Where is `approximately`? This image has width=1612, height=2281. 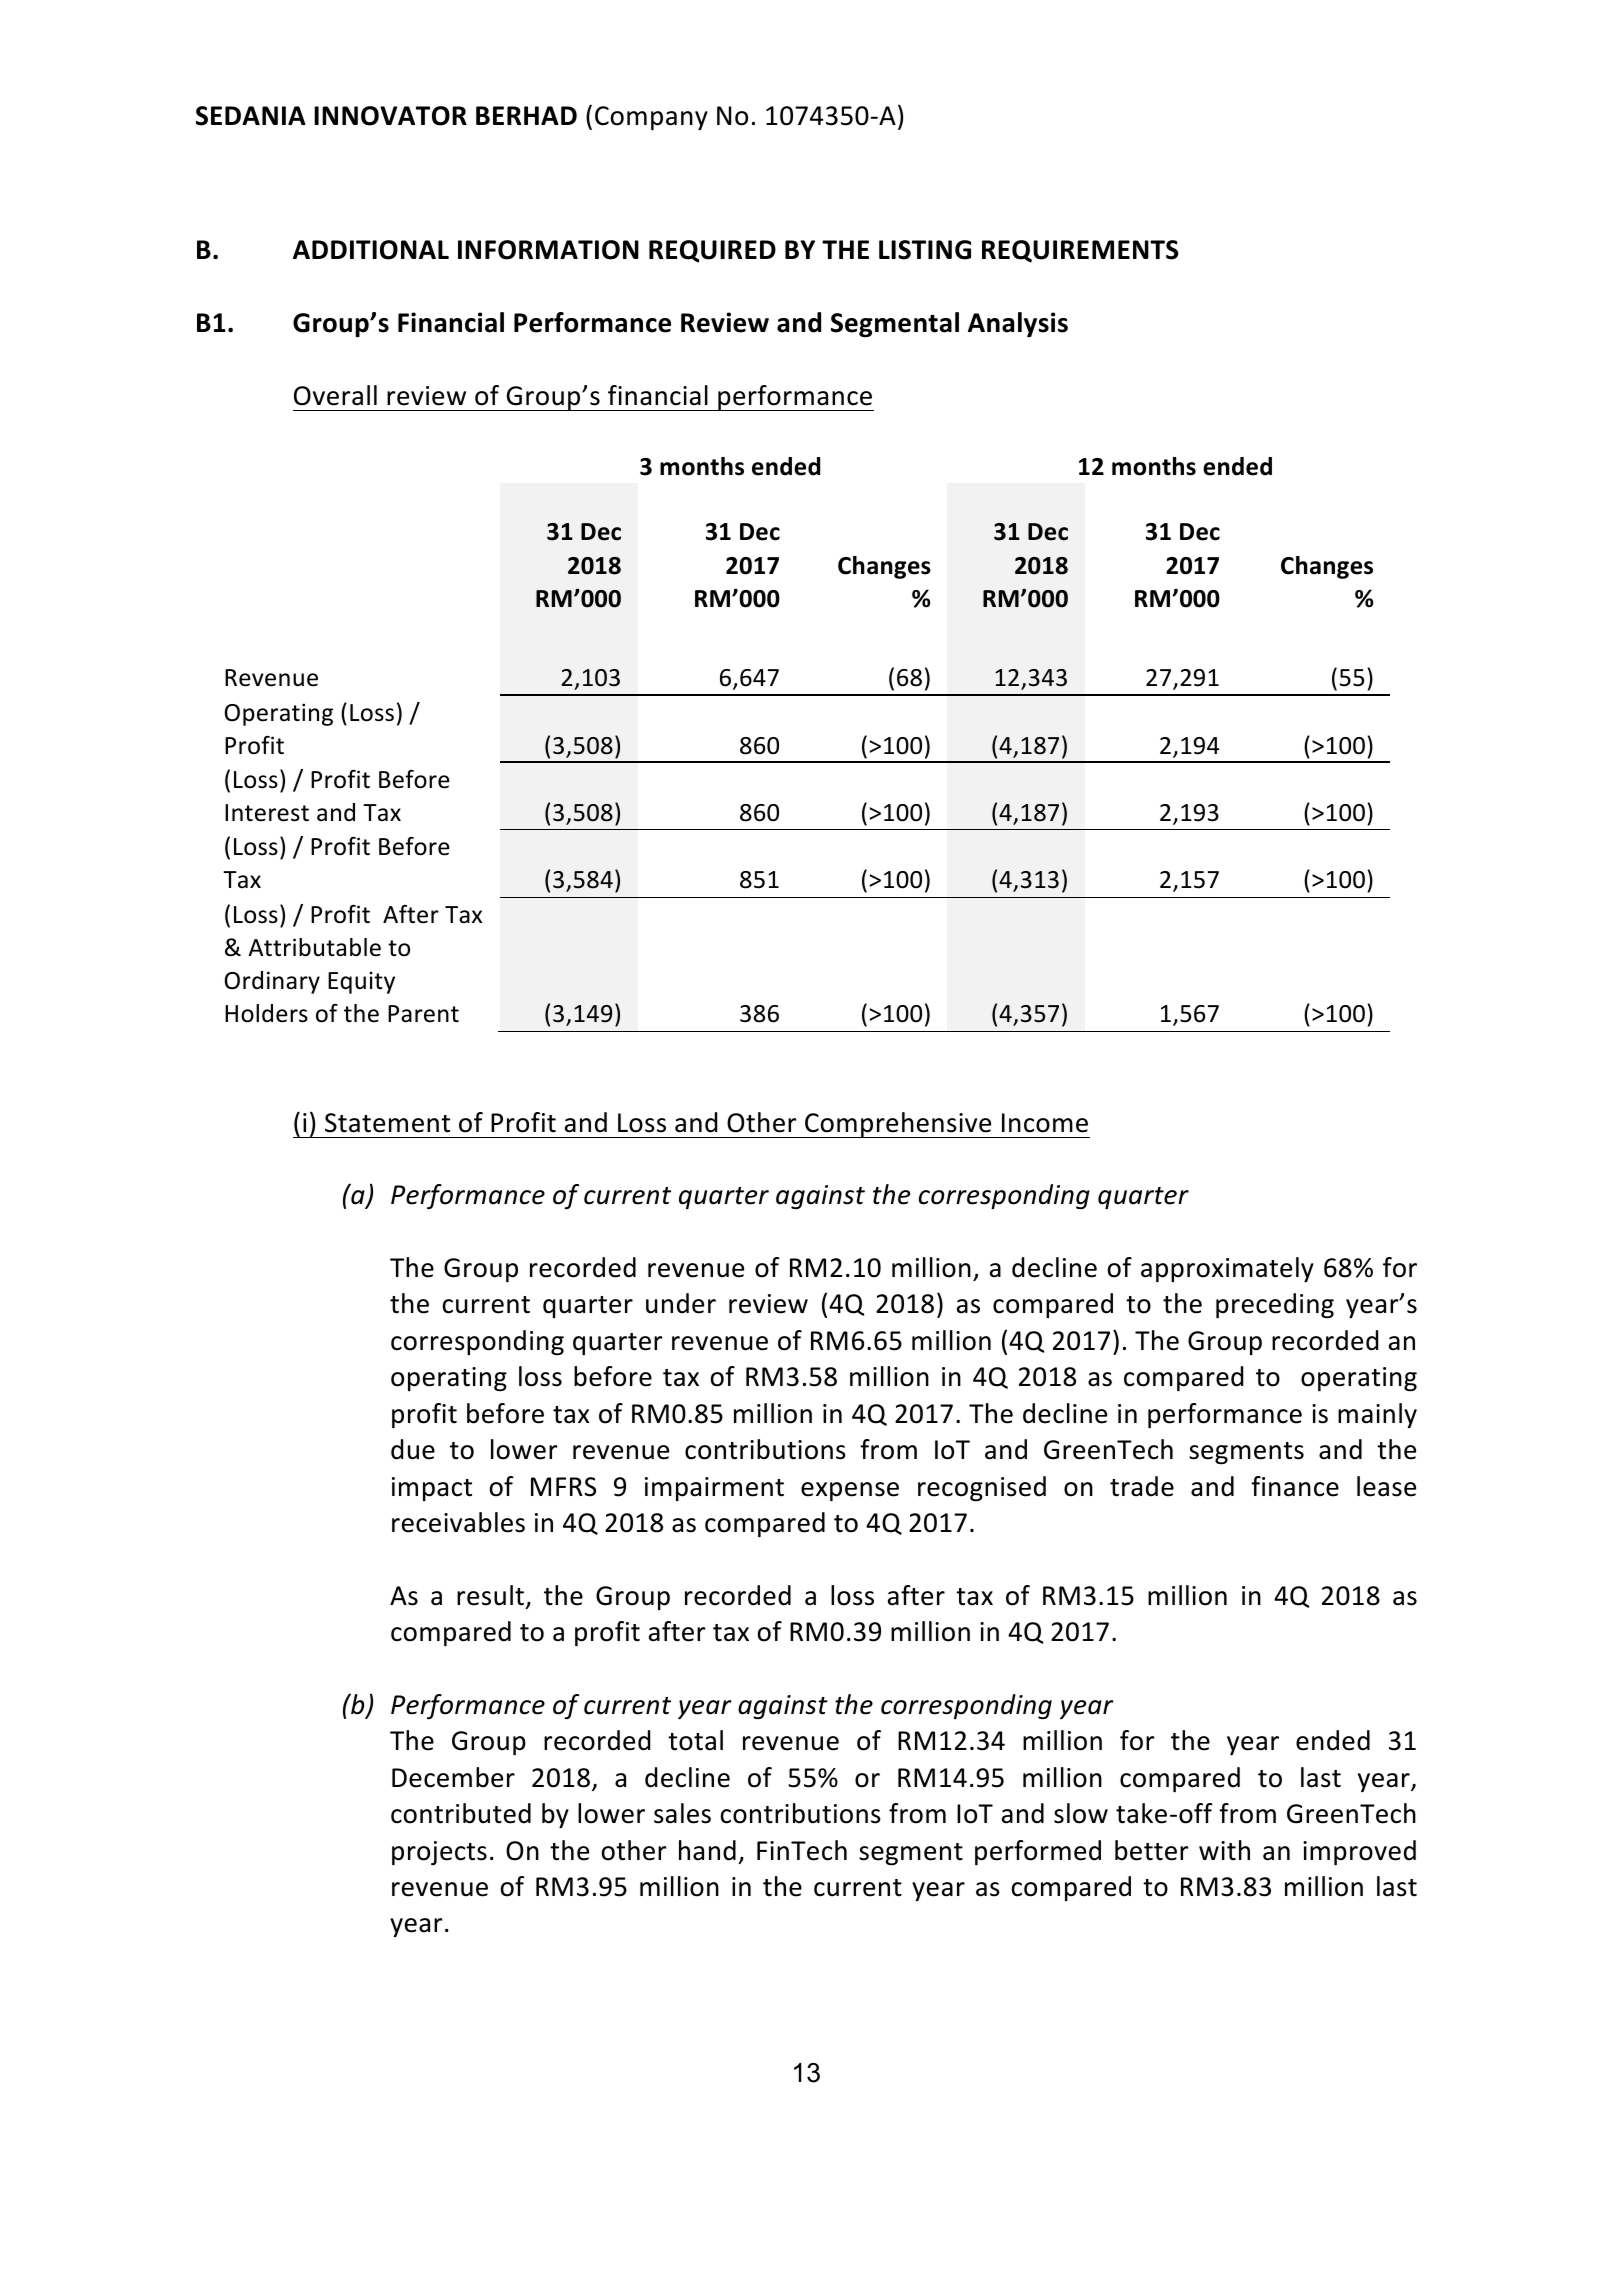 approximately is located at coordinates (1227, 1269).
